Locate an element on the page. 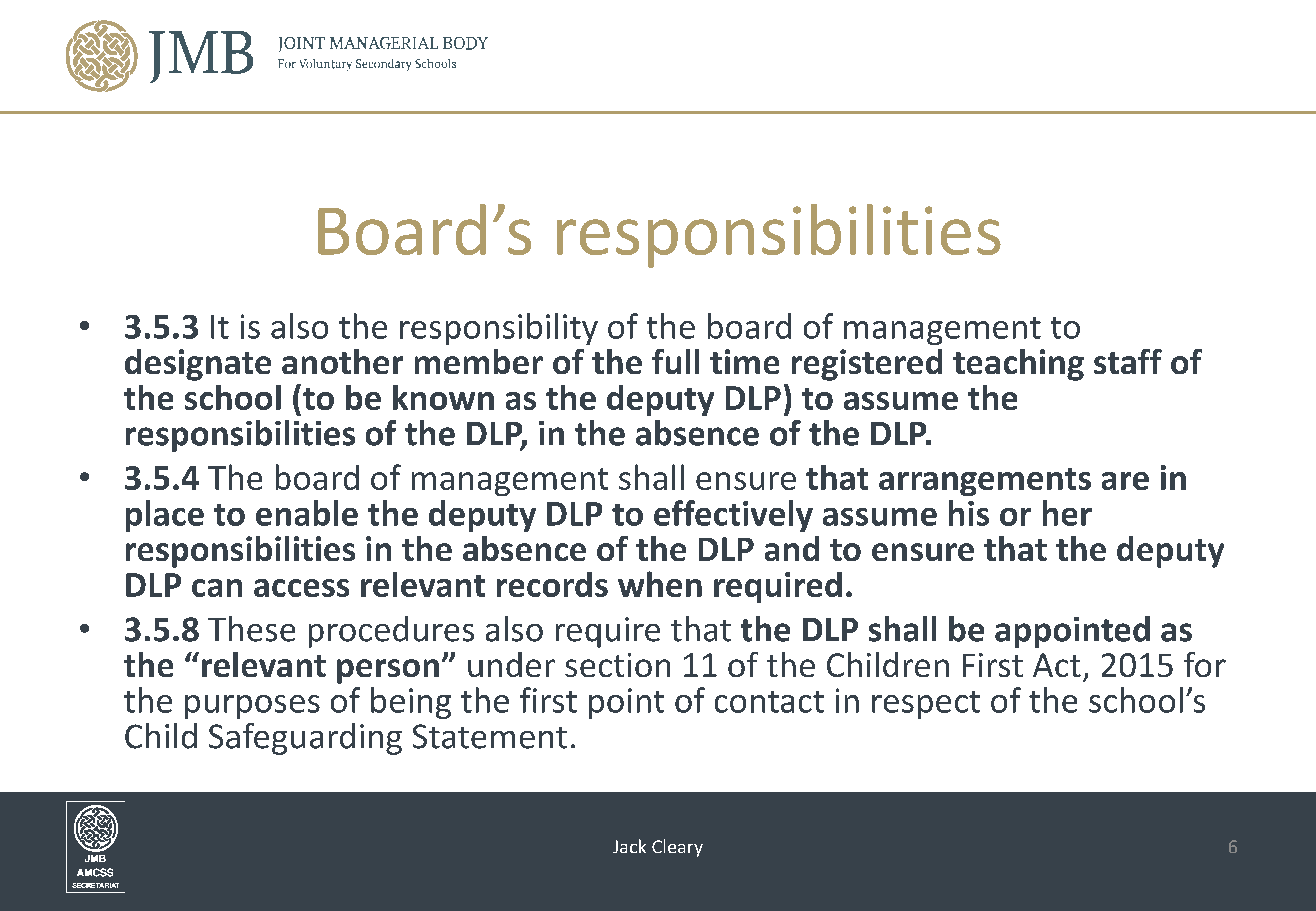 Image resolution: width=1316 pixels, height=911 pixels. his is located at coordinates (969, 513).
